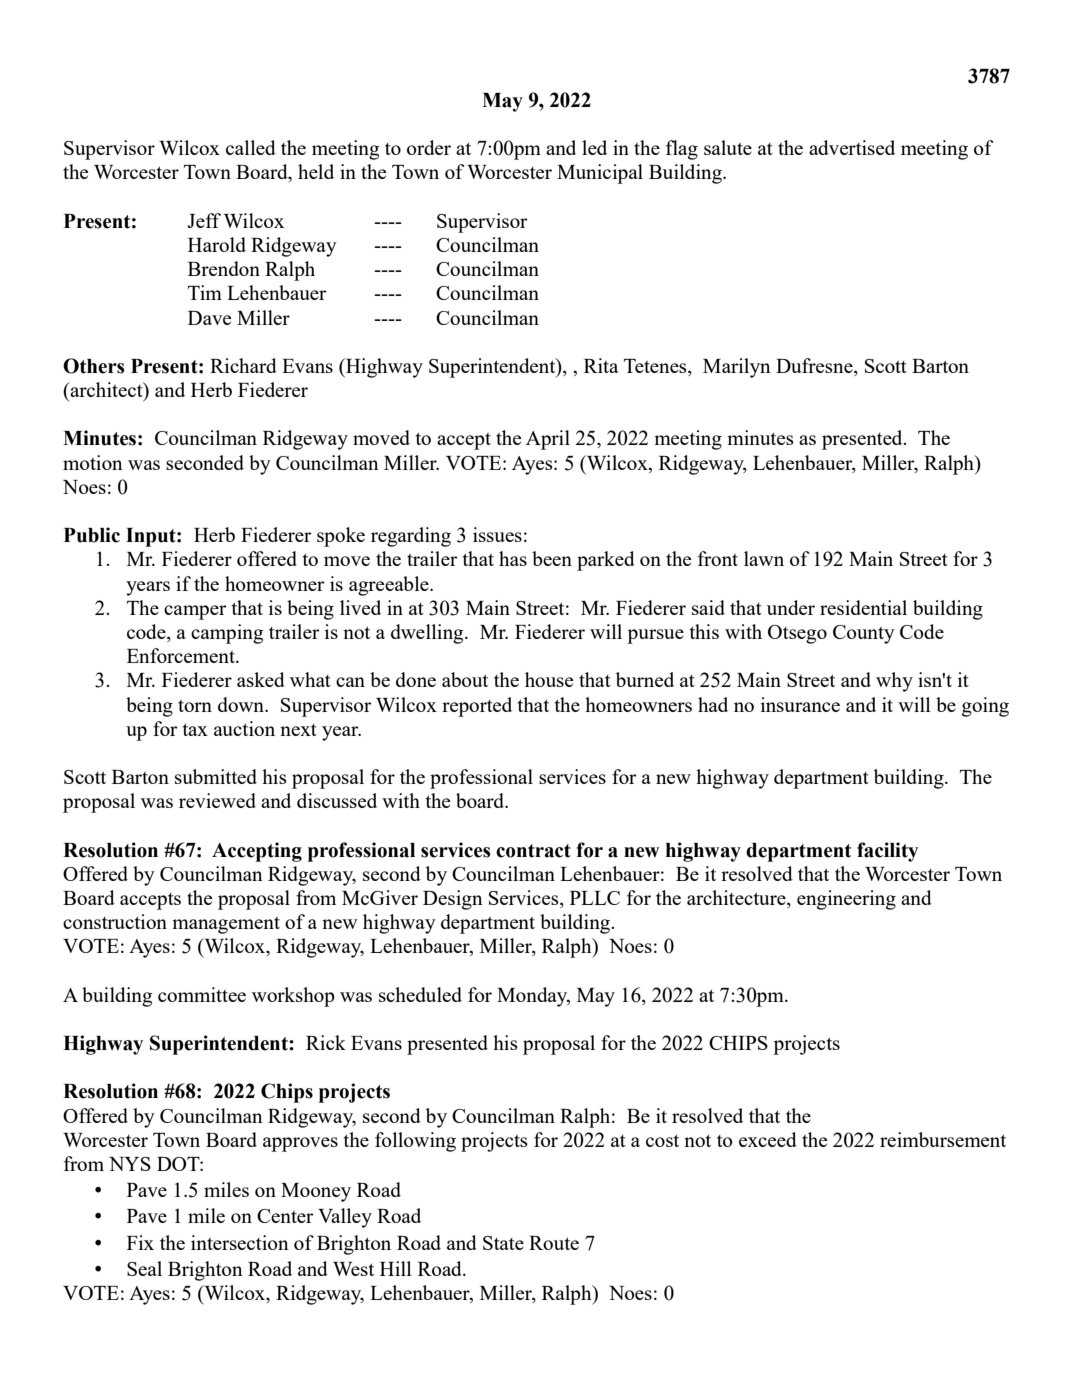 Image resolution: width=1073 pixels, height=1388 pixels. Describe the element at coordinates (549, 679) in the screenshot. I see `house` at that location.
